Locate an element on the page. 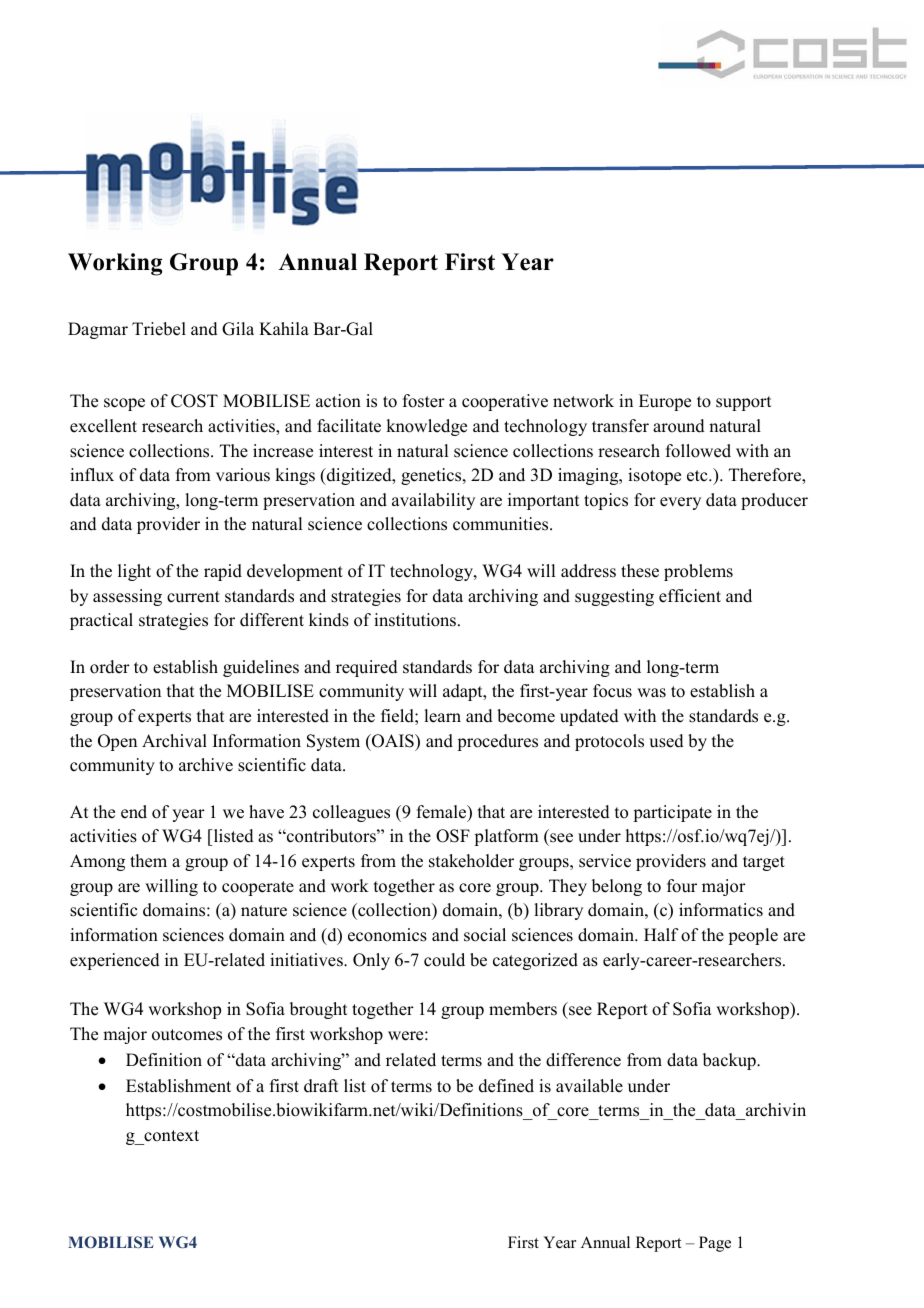 The image size is (924, 1308). draft is located at coordinates (321, 1086).
